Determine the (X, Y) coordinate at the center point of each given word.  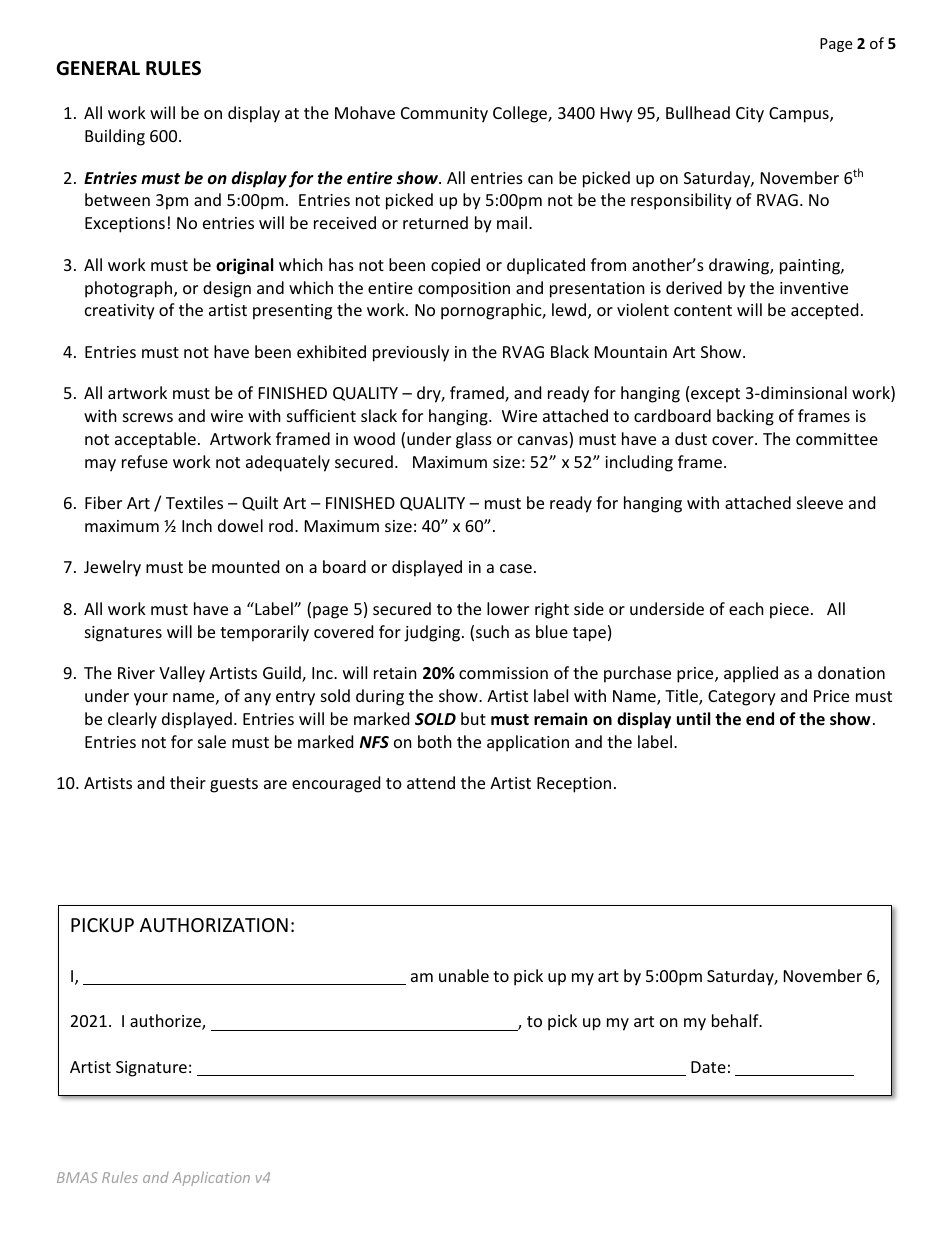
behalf (736, 1020)
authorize (166, 1022)
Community (444, 115)
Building (115, 137)
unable (464, 975)
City (750, 115)
